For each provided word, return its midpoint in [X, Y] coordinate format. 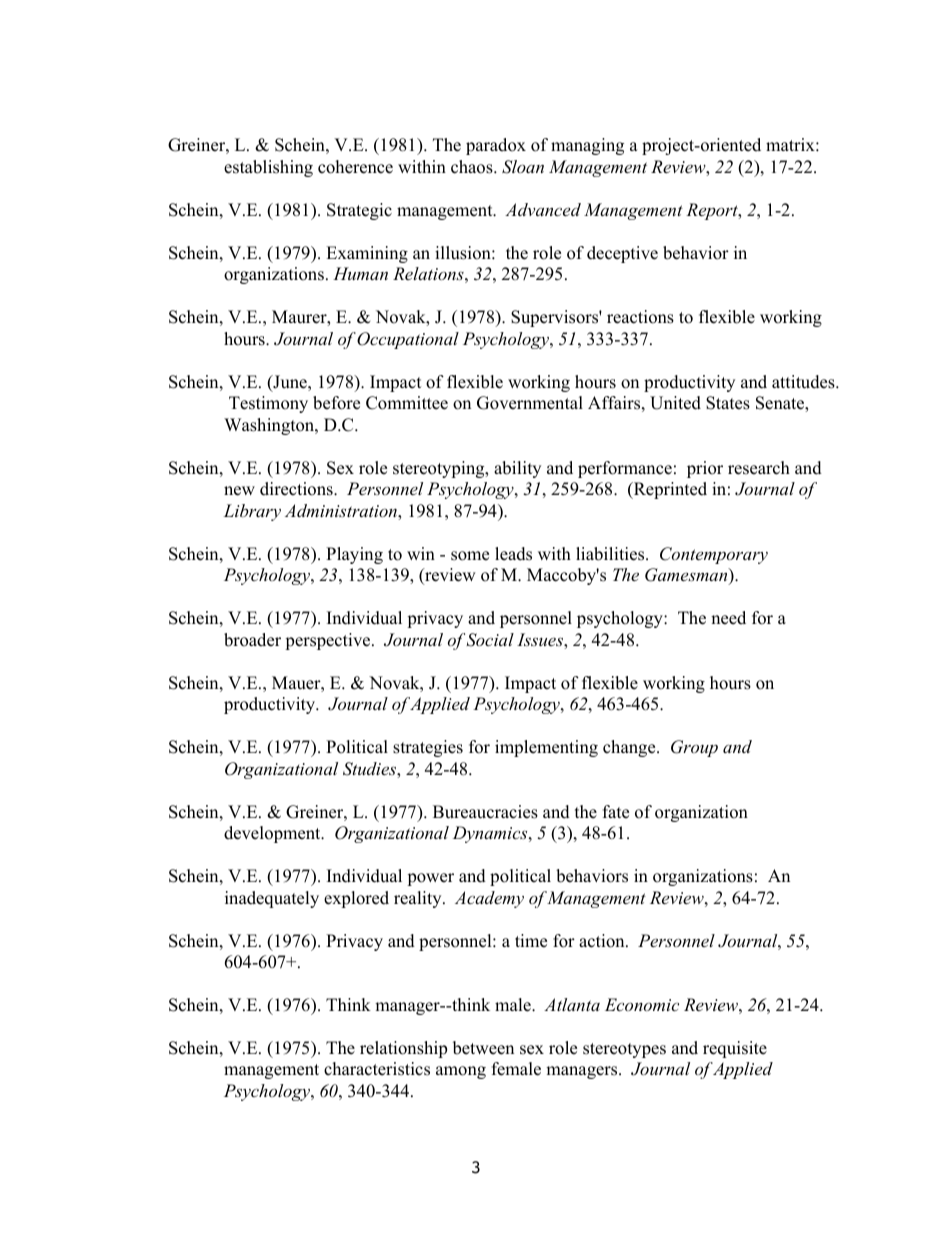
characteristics [377, 1069]
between [483, 1048]
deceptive [622, 254]
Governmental [530, 403]
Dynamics [491, 834]
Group [694, 748]
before [336, 403]
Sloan [523, 167]
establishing [268, 168]
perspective [329, 641]
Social [490, 640]
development [273, 834]
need [728, 618]
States [728, 403]
